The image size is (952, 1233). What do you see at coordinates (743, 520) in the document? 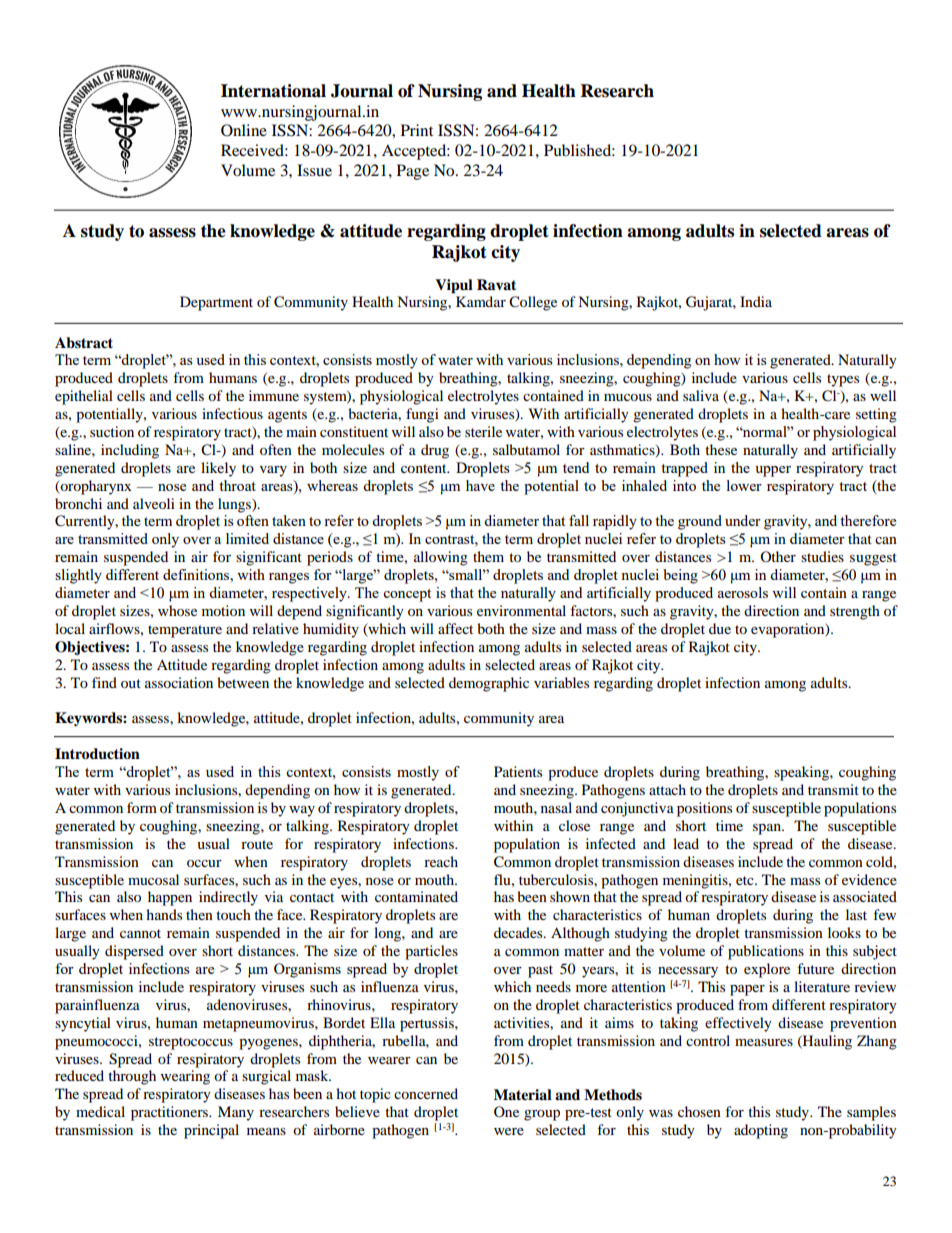
I see `under` at bounding box center [743, 520].
